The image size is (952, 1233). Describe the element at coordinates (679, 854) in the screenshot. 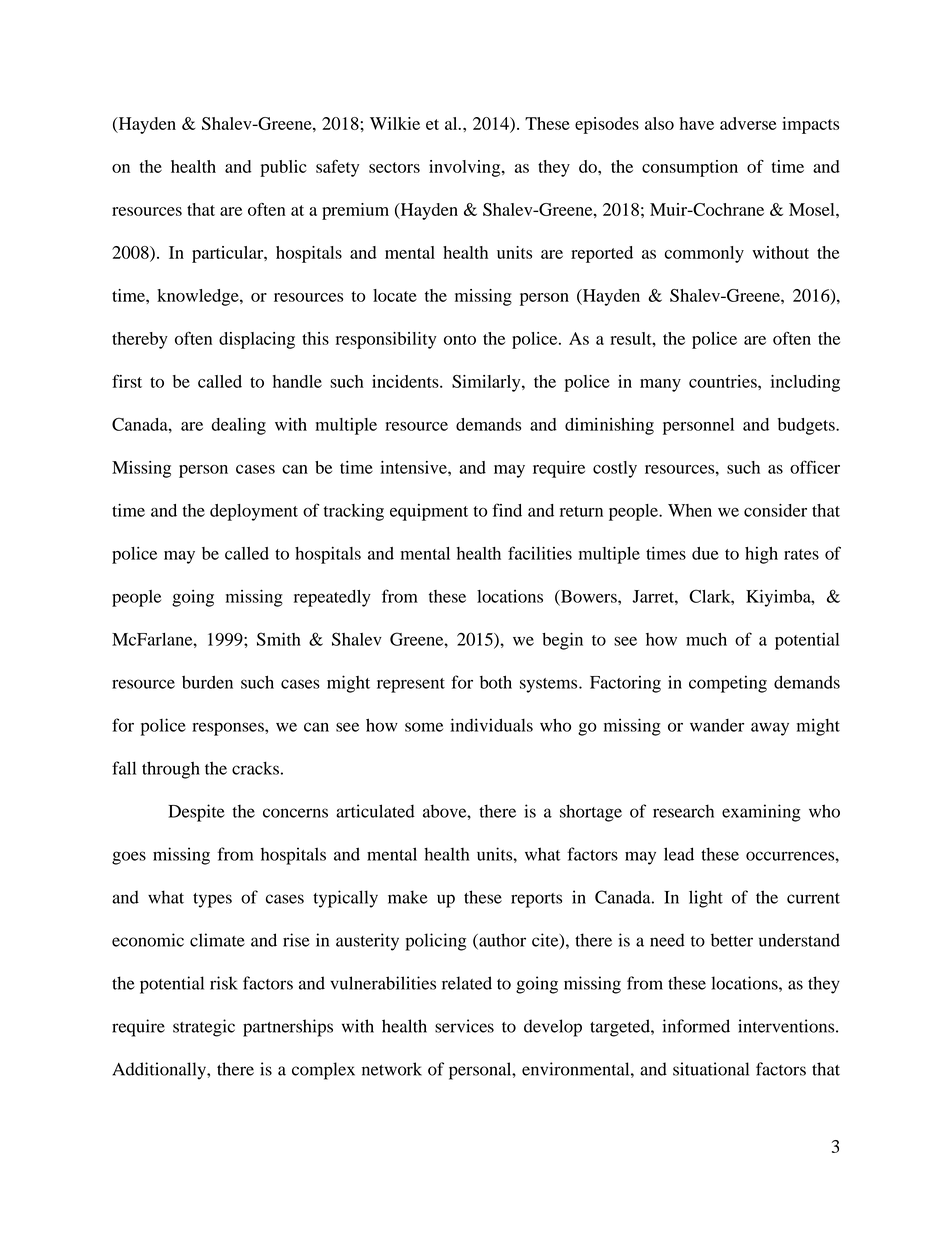

I see `lead` at that location.
